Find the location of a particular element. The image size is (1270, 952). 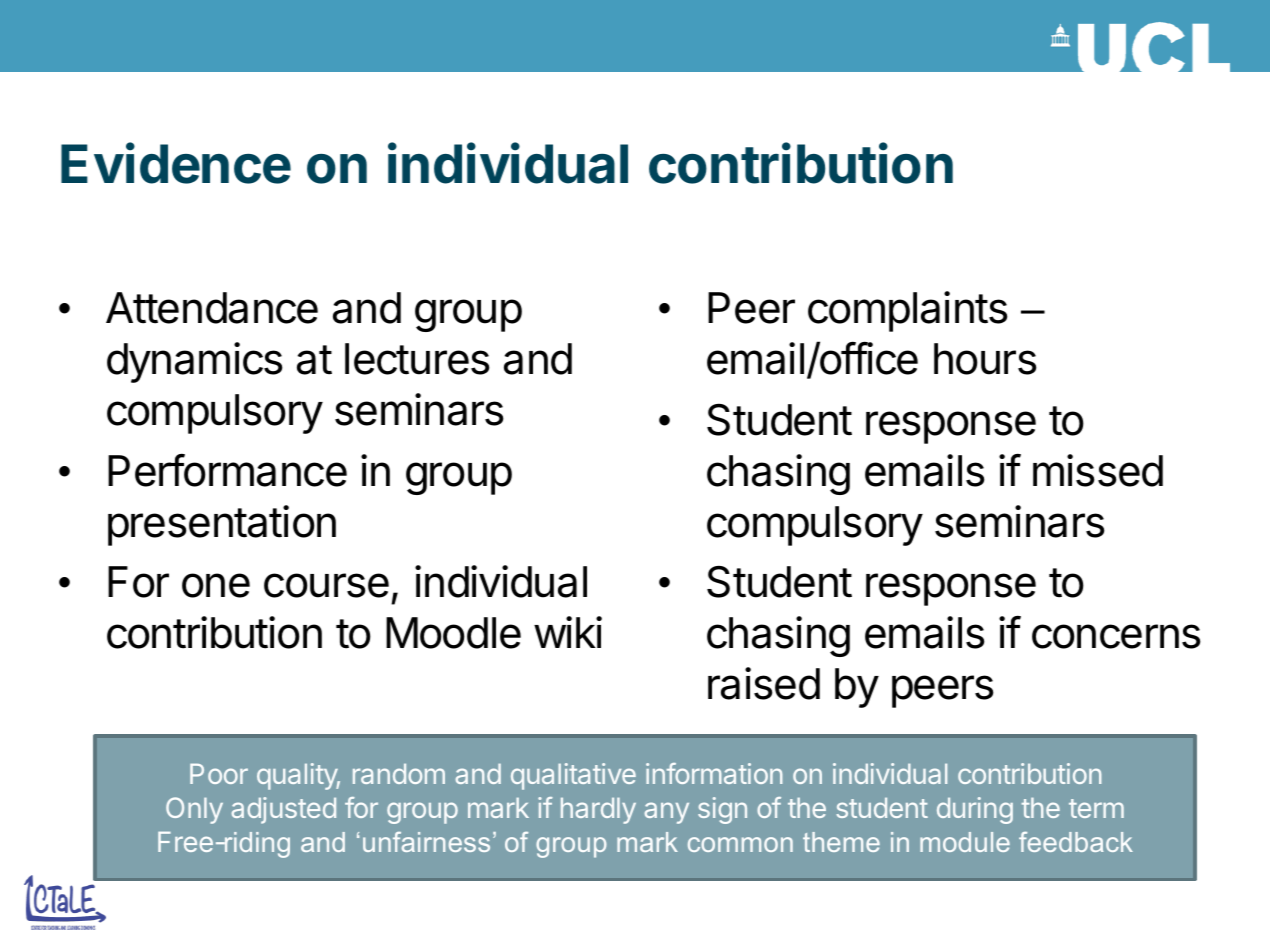

wiki is located at coordinates (568, 632).
